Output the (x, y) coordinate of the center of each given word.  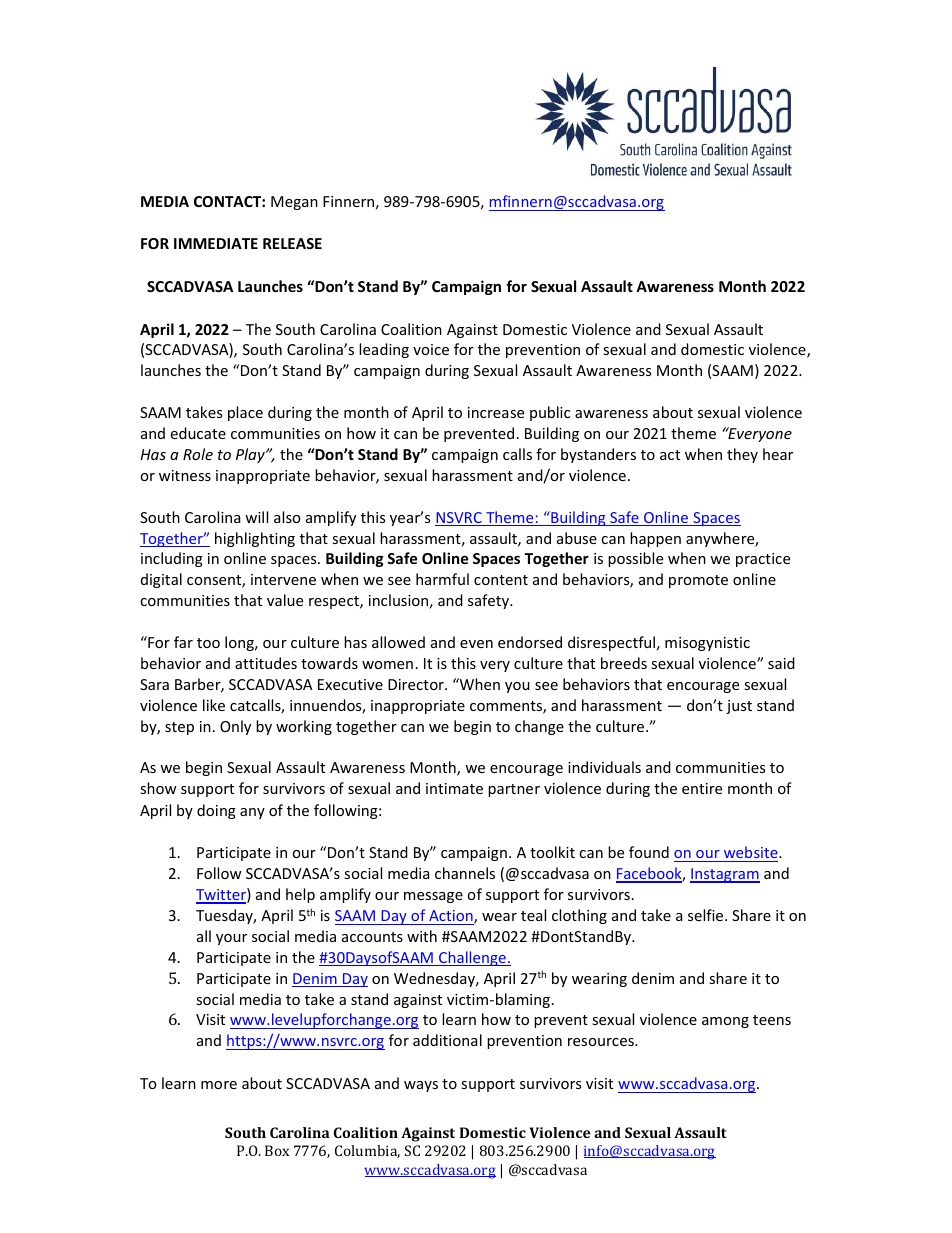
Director (417, 684)
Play (251, 455)
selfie (707, 915)
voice (431, 349)
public (550, 413)
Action (452, 917)
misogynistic (707, 644)
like (214, 705)
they (742, 455)
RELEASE (292, 243)
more (219, 1085)
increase (496, 412)
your (231, 939)
